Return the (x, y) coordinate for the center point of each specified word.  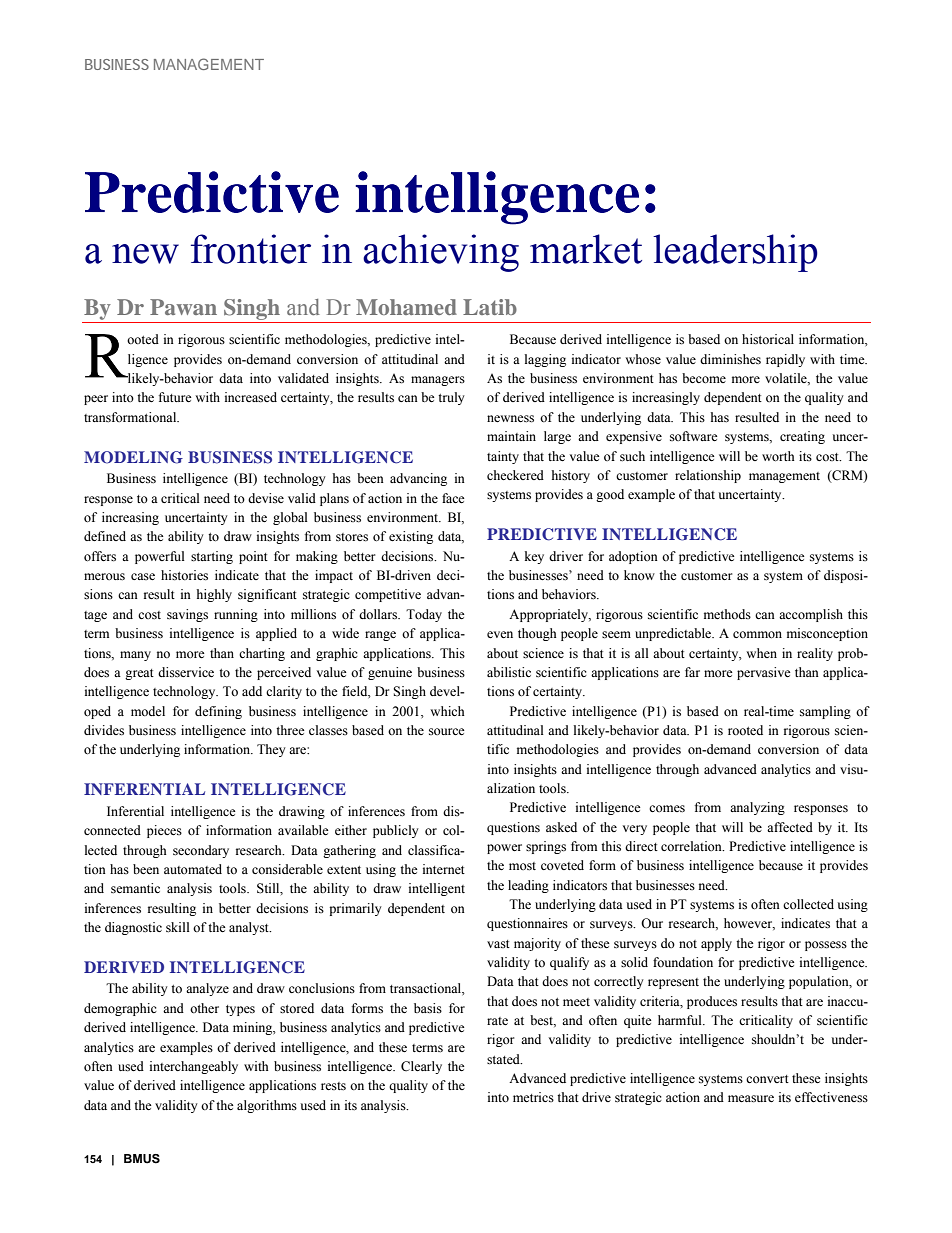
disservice (186, 672)
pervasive (764, 673)
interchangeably (194, 1067)
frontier (251, 249)
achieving (441, 253)
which (447, 711)
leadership (735, 253)
